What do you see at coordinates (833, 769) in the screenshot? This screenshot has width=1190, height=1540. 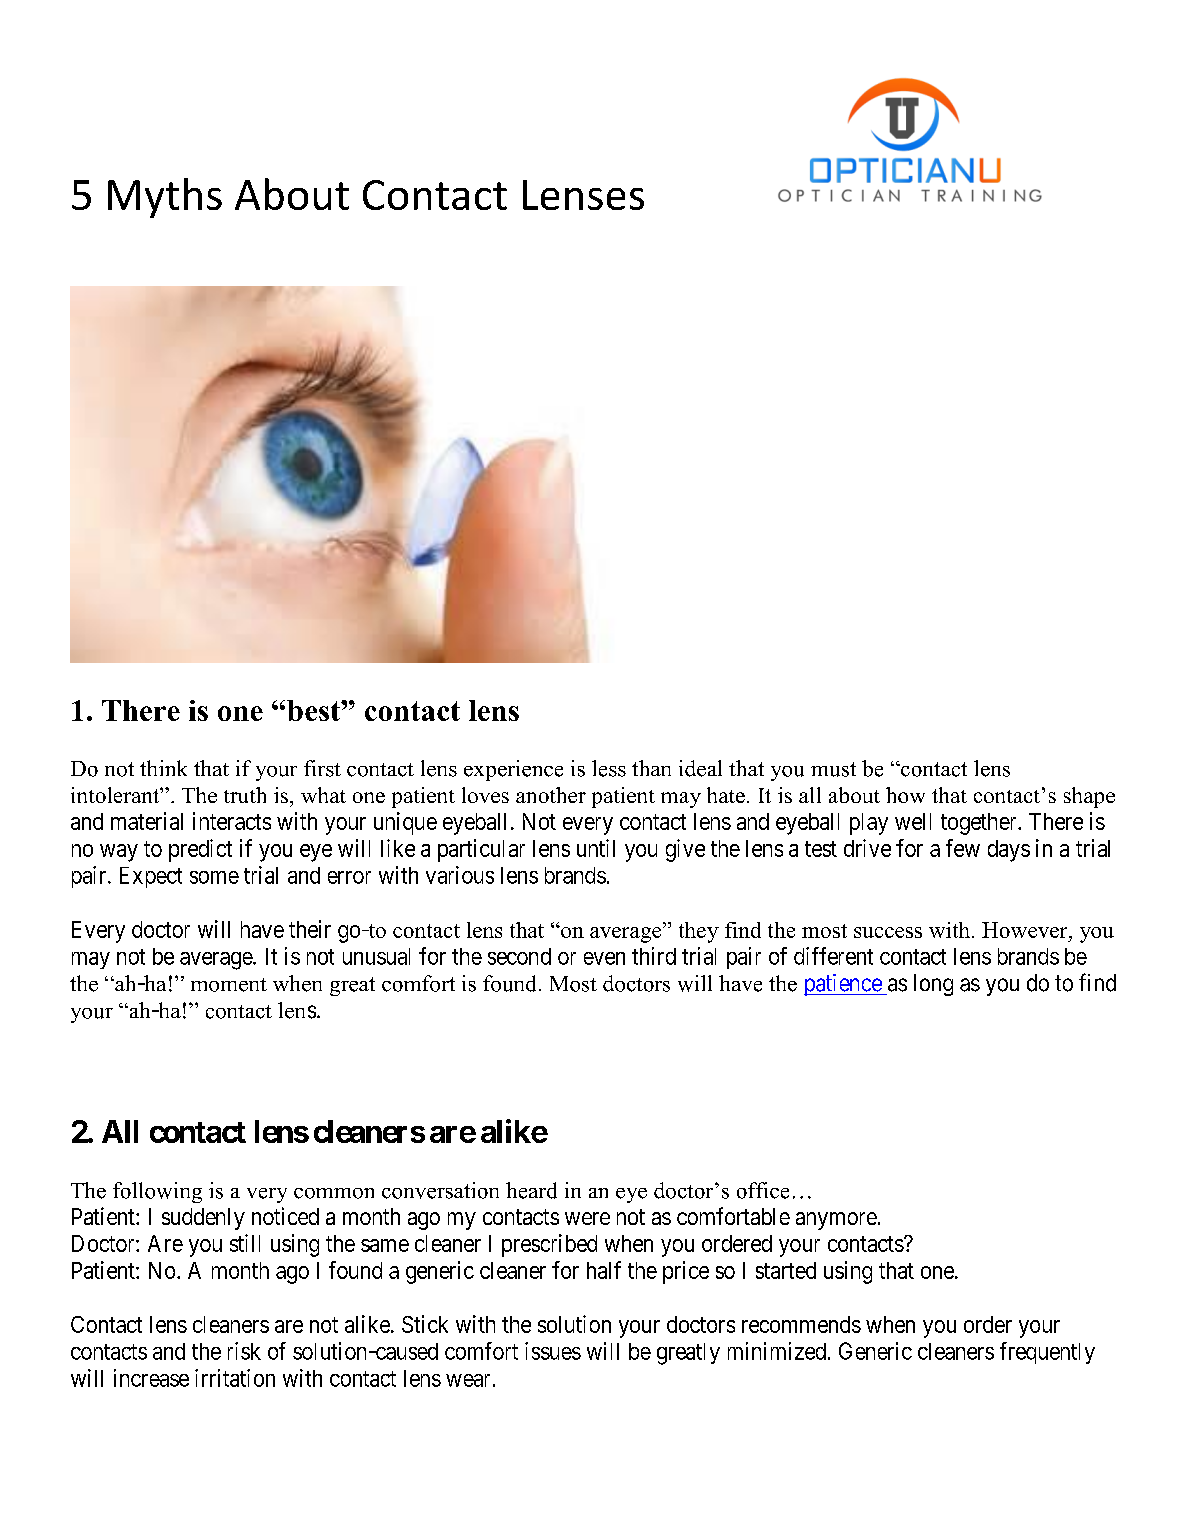 I see `must` at bounding box center [833, 769].
